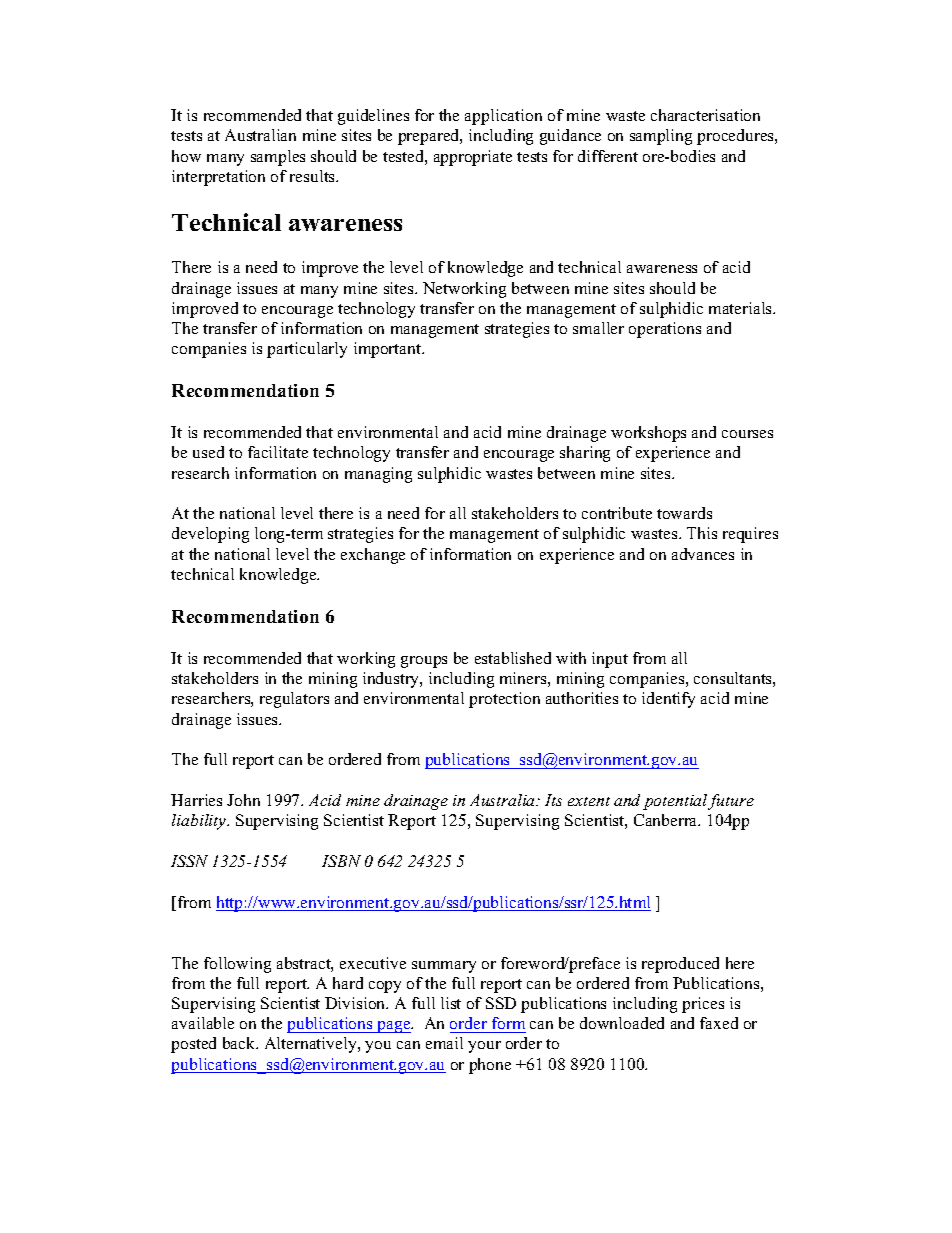  Describe the element at coordinates (661, 137) in the page. I see `sampling` at that location.
